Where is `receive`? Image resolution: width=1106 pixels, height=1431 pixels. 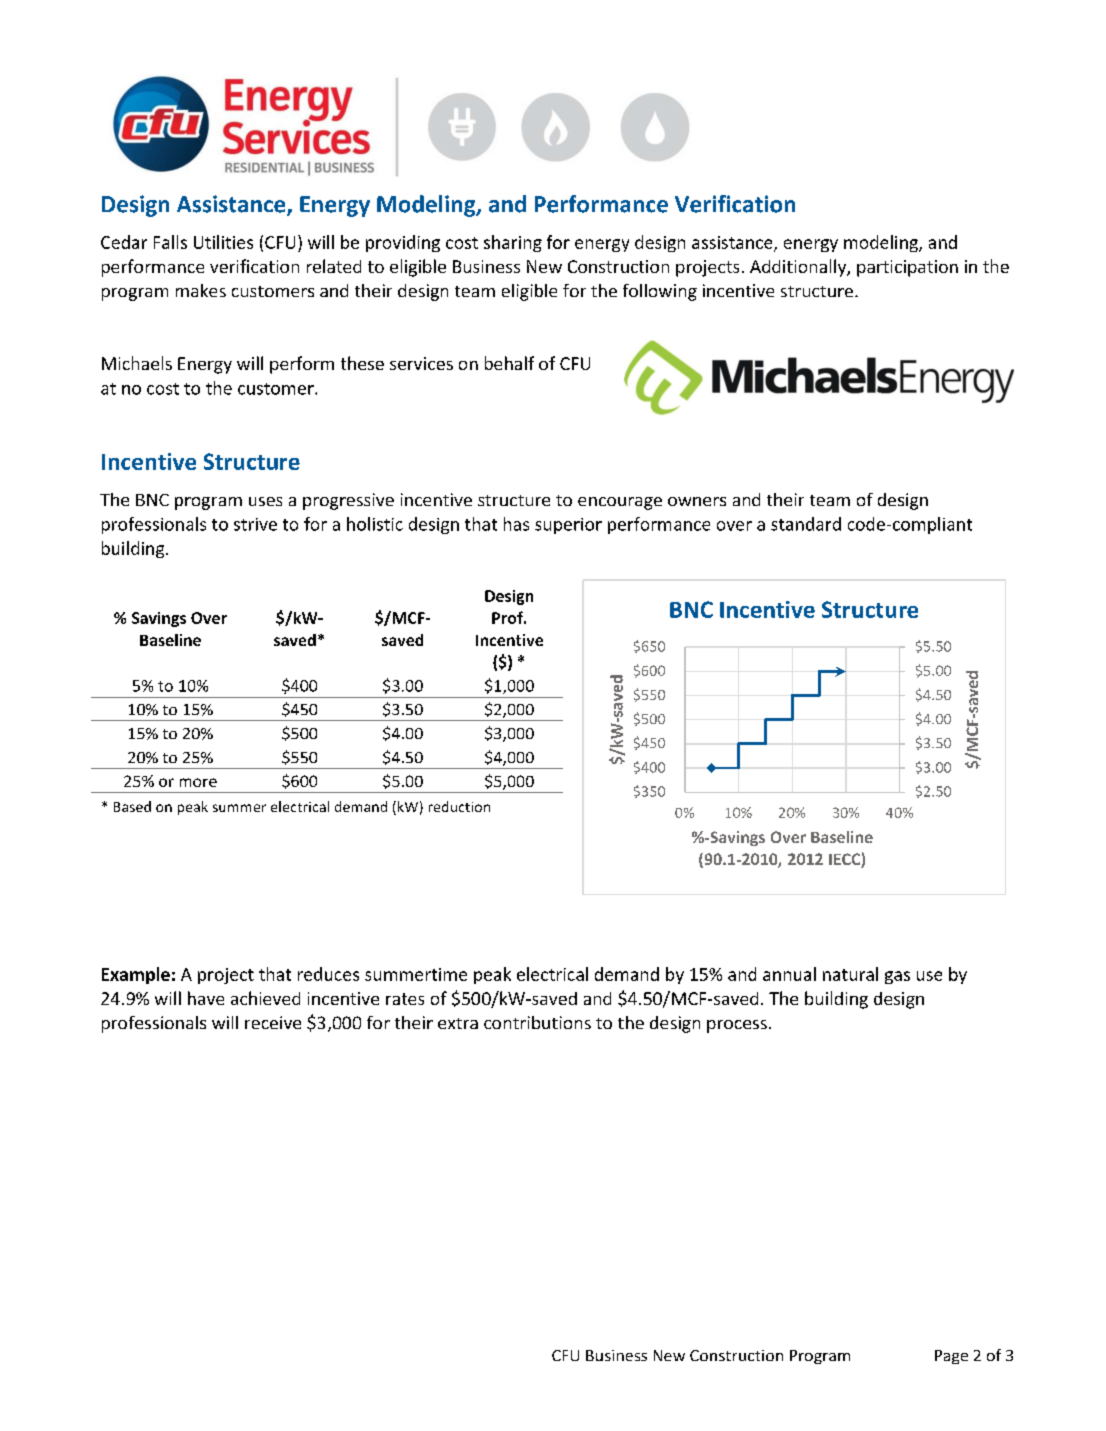
receive is located at coordinates (273, 1022).
